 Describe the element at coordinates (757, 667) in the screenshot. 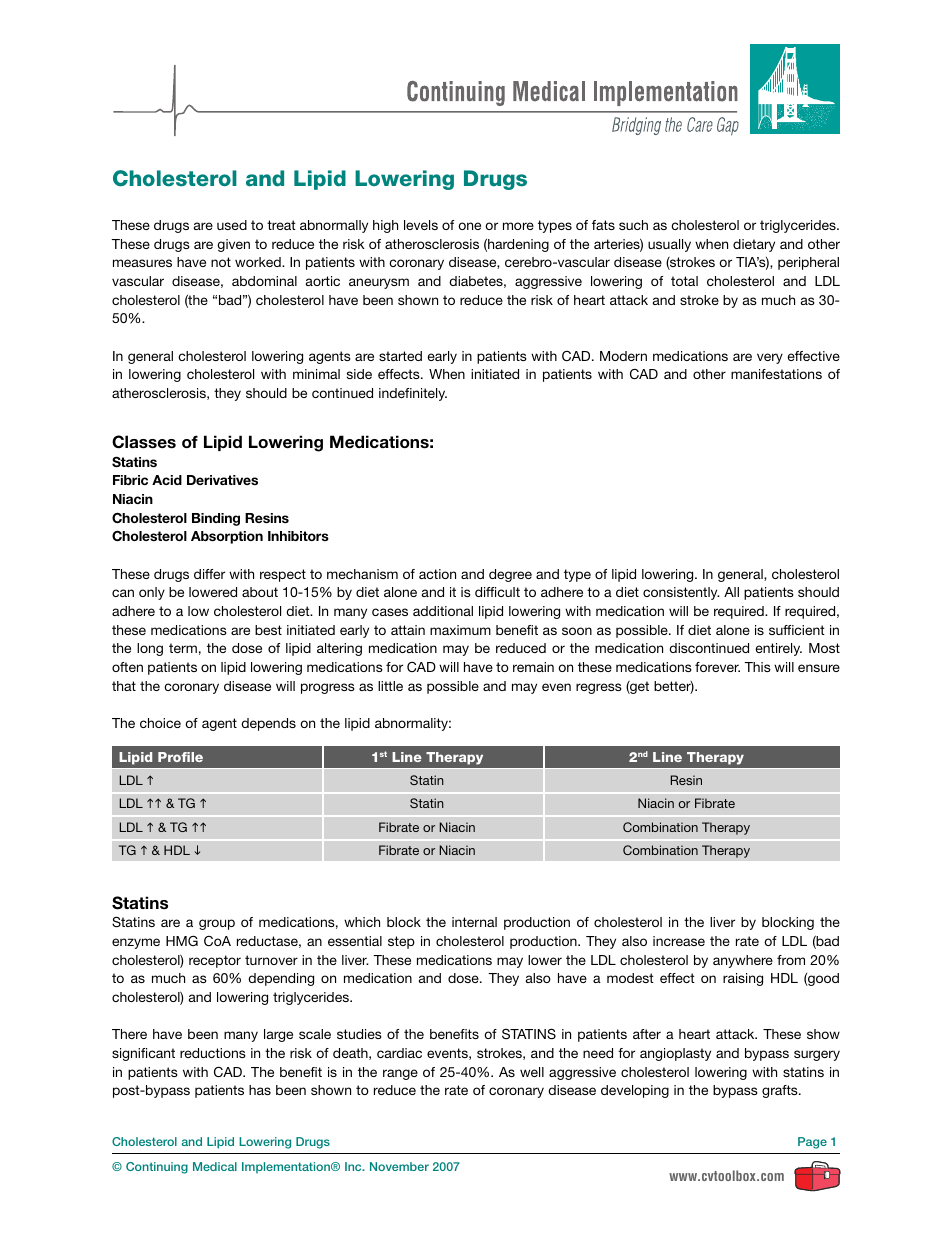

I see `This` at that location.
